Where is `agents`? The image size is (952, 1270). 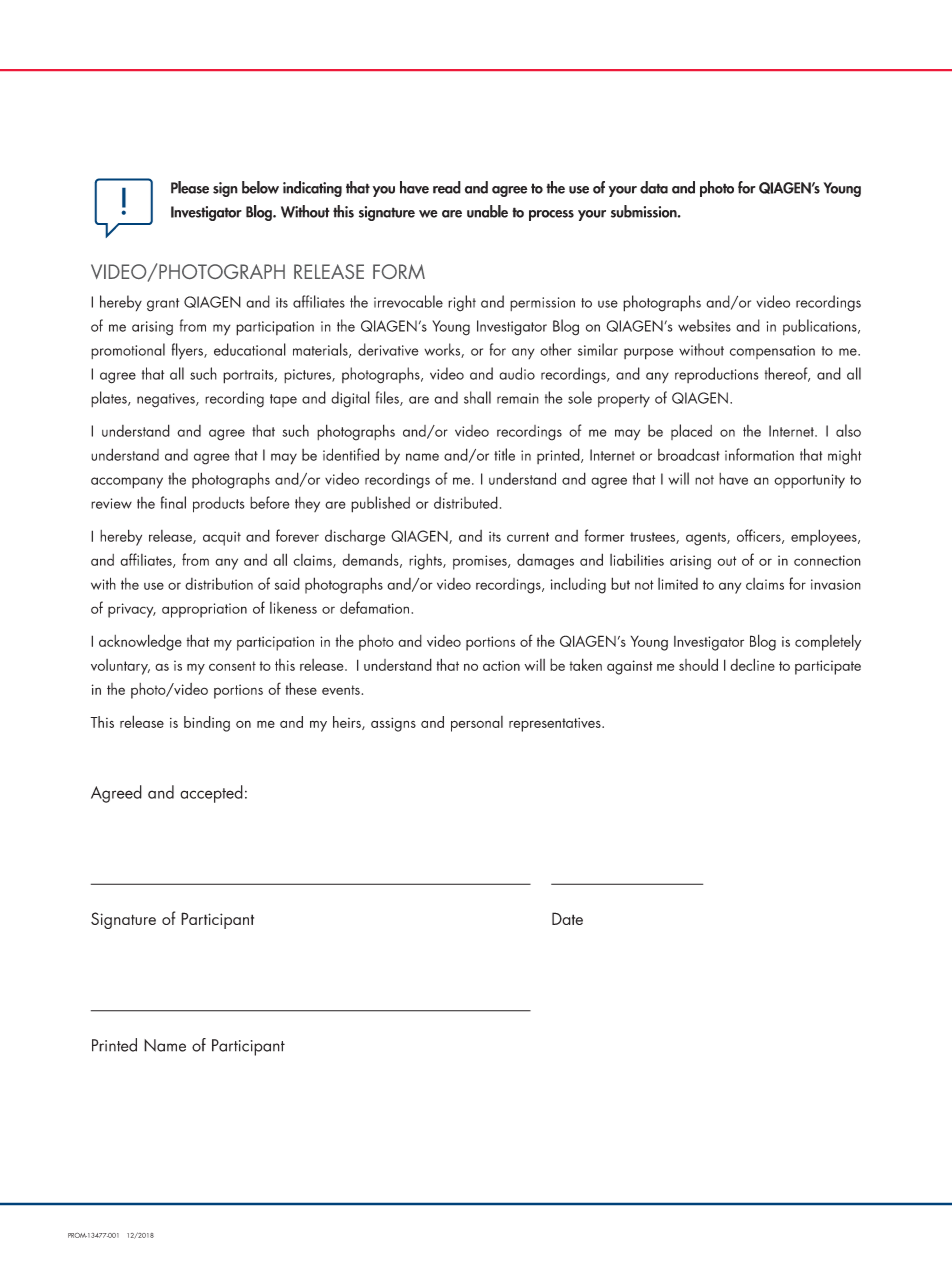 agents is located at coordinates (707, 539).
